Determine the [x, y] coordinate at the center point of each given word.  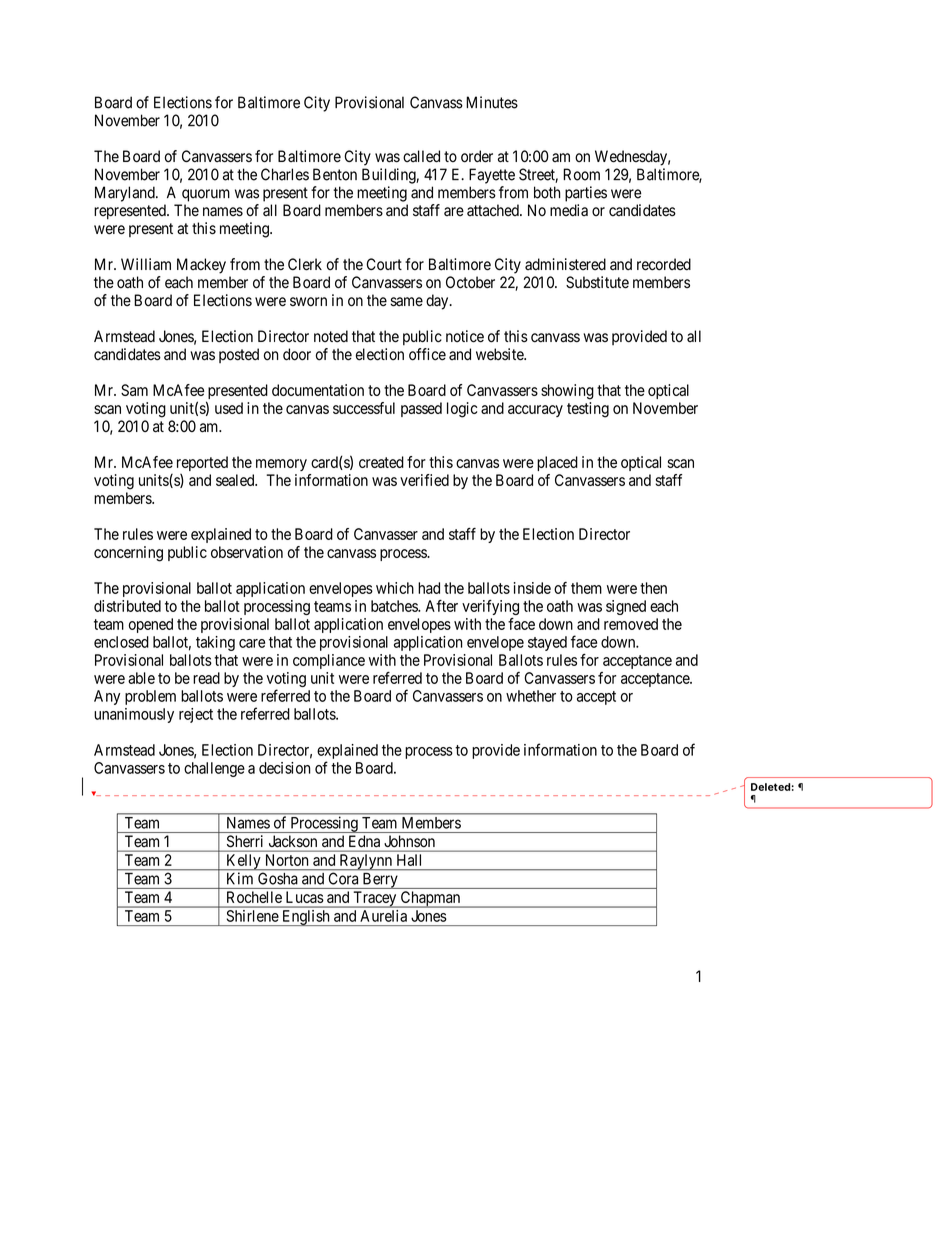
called [421, 156]
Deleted [770, 787]
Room [581, 174]
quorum [206, 195]
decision [285, 768]
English [306, 918]
